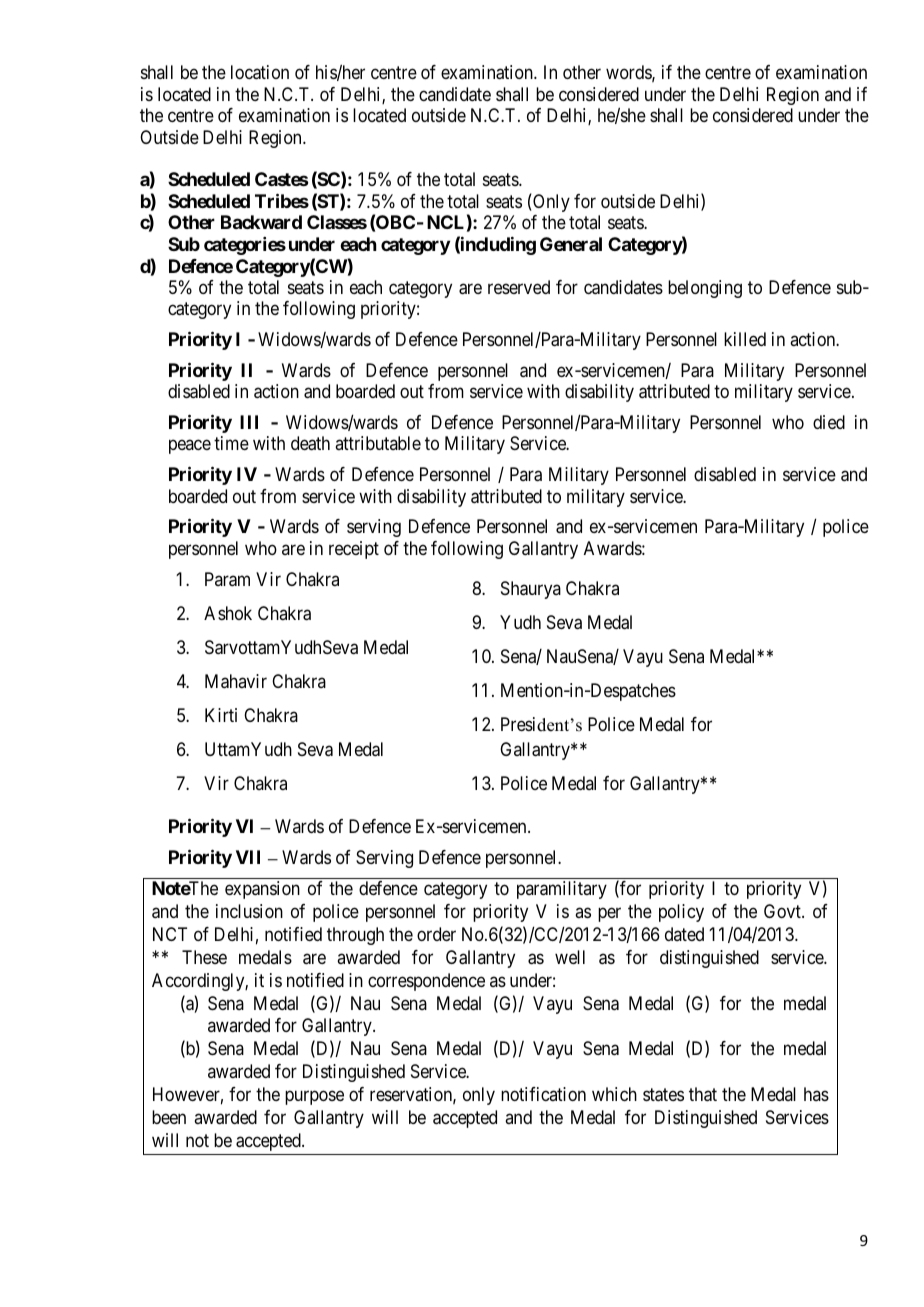 This page has height=1307, width=924. Describe the element at coordinates (354, 550) in the page. I see `receipt` at that location.
